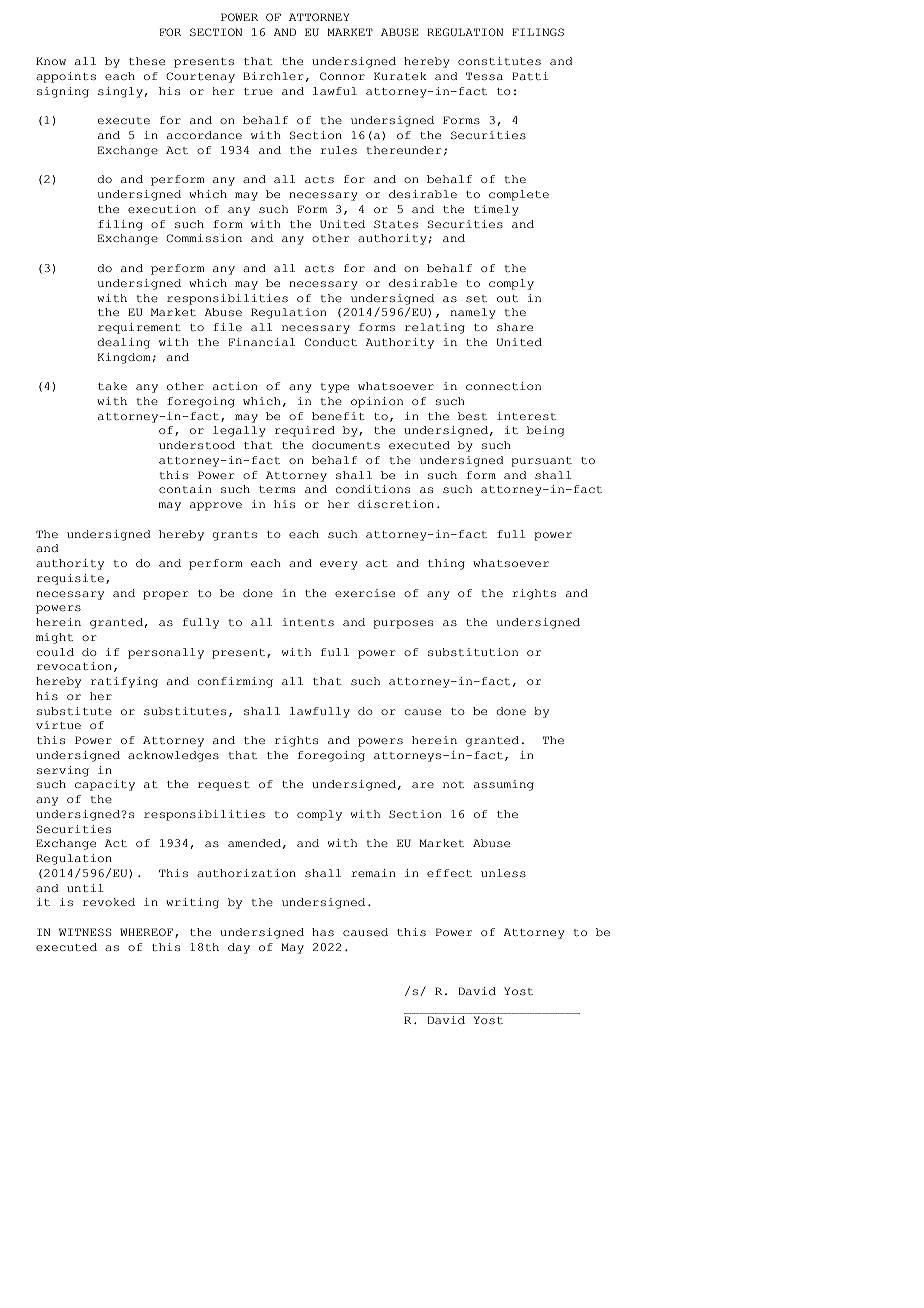 Image resolution: width=924 pixels, height=1308 pixels. What do you see at coordinates (120, 92) in the image?
I see `singly` at bounding box center [120, 92].
